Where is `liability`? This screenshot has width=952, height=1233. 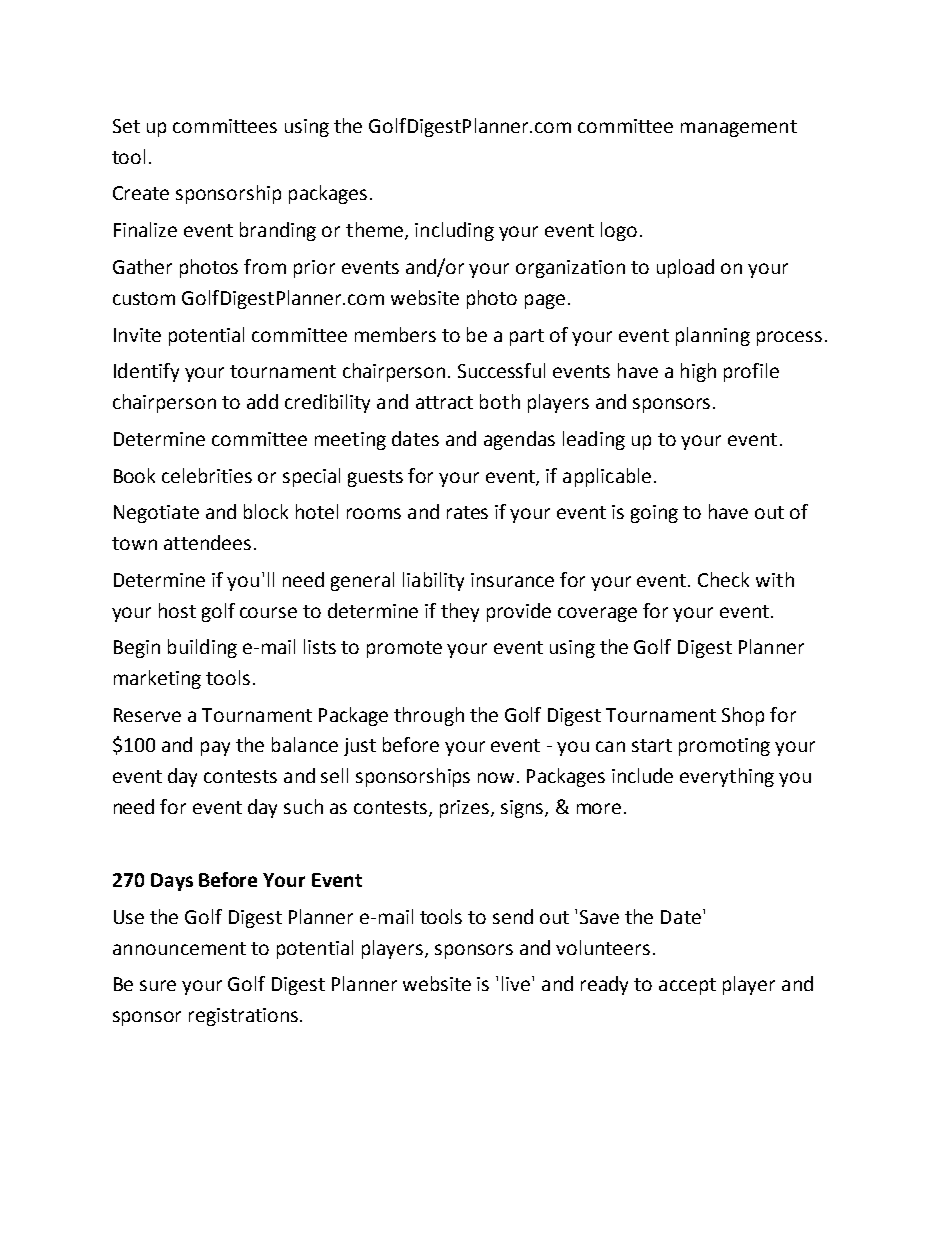
liability is located at coordinates (433, 581).
